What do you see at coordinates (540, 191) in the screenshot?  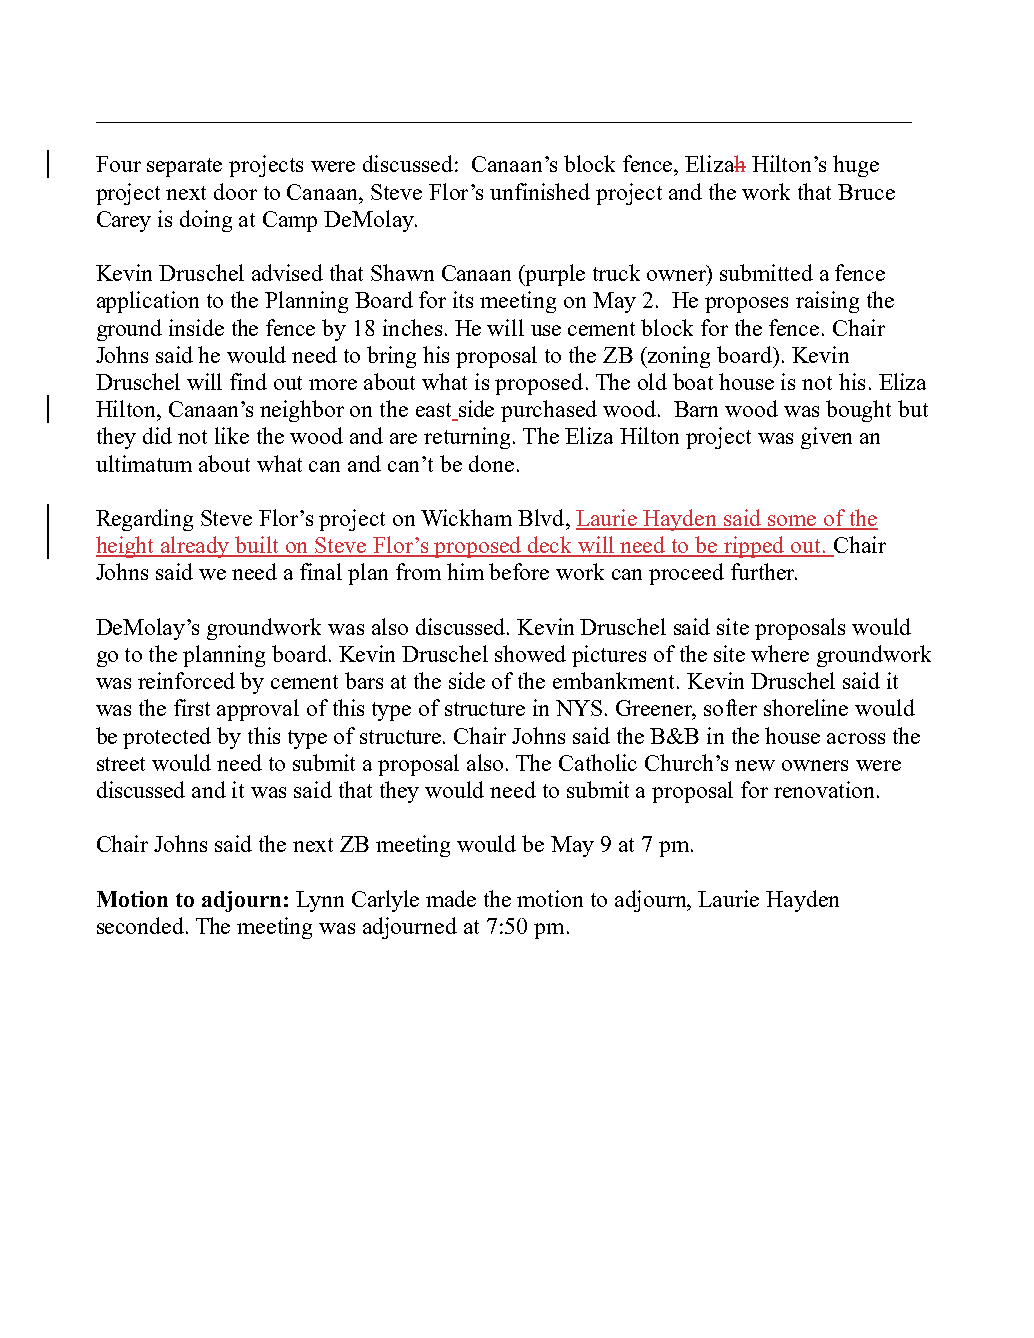 I see `unfinished` at bounding box center [540, 191].
